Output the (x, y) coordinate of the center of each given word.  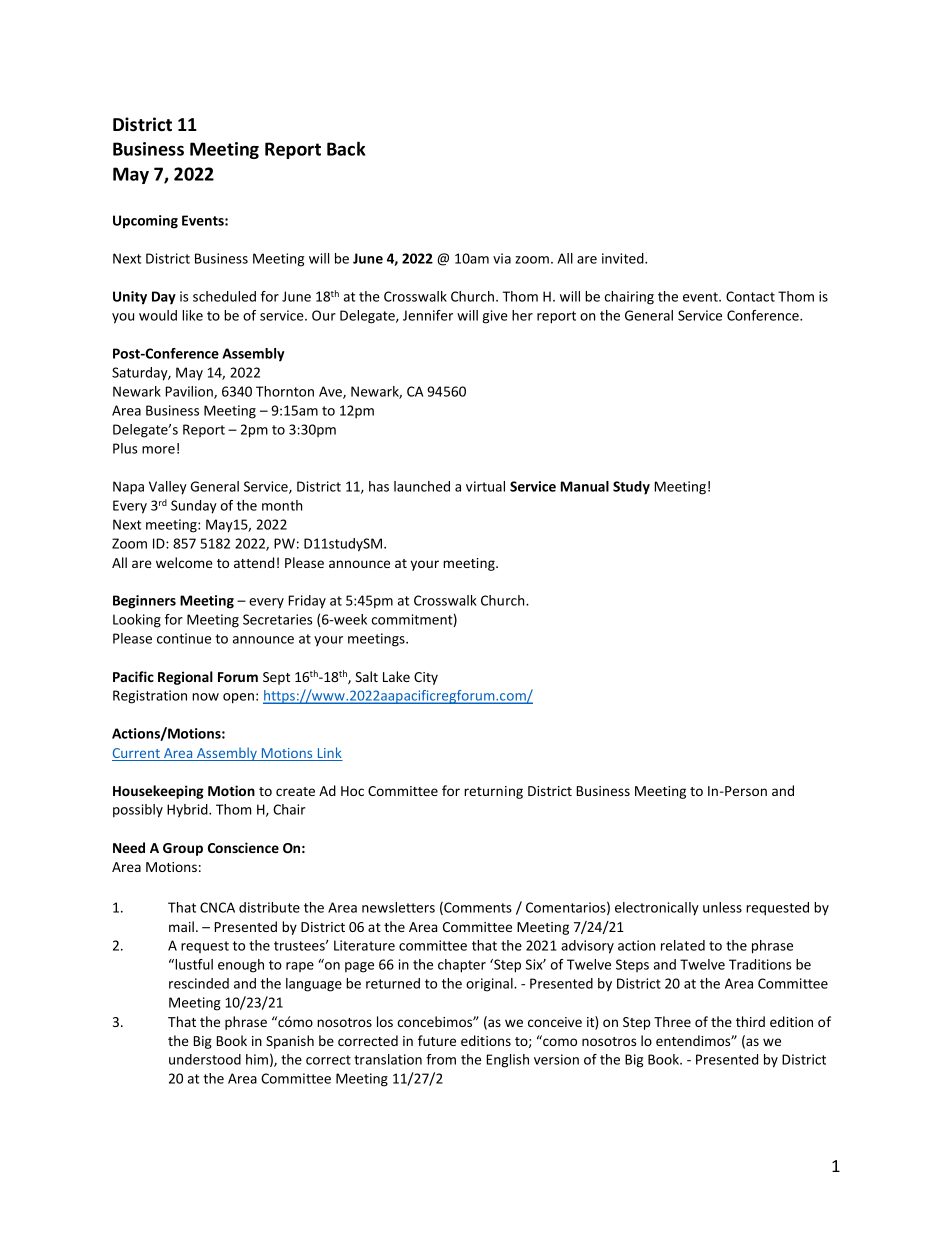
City (426, 678)
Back (346, 148)
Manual (585, 486)
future (437, 1040)
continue (184, 638)
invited (624, 258)
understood (205, 1059)
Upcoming (145, 222)
